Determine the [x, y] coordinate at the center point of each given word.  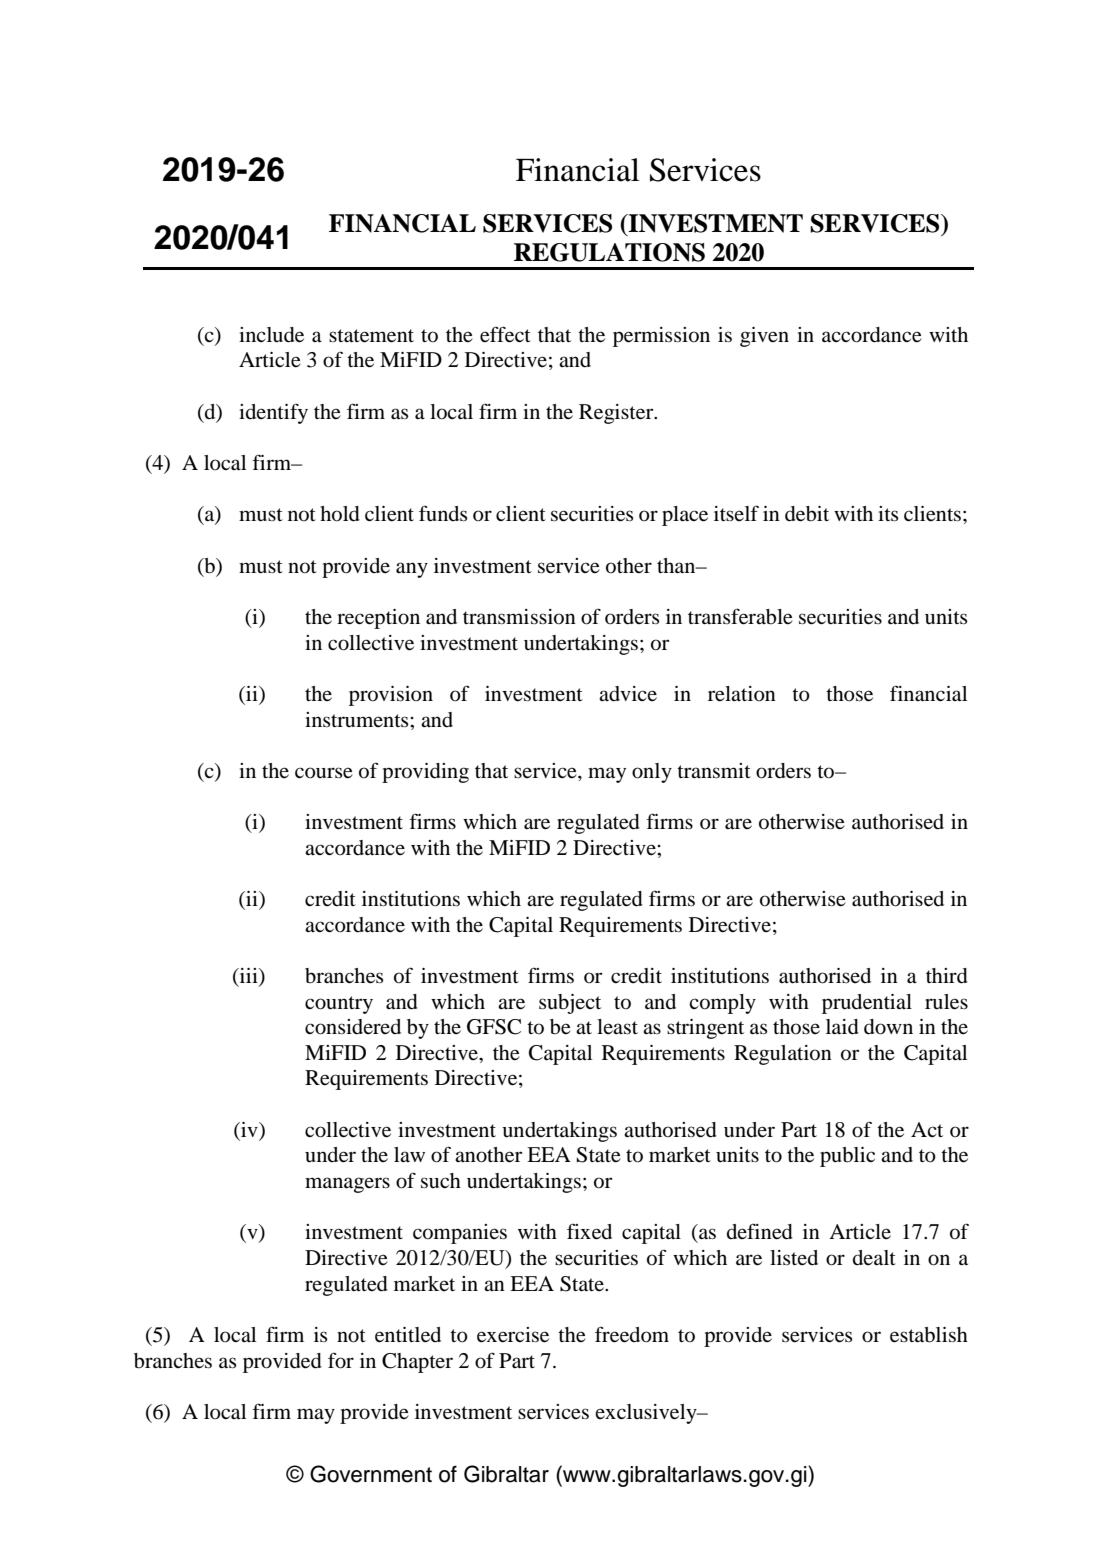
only [652, 773]
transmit [714, 770]
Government [371, 1474]
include [271, 335]
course [324, 773]
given [764, 337]
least [617, 1026]
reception [378, 619]
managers [347, 1185]
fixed [589, 1231]
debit [807, 514]
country [339, 1005]
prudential [867, 1004]
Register [617, 414]
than [677, 565]
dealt [874, 1257]
